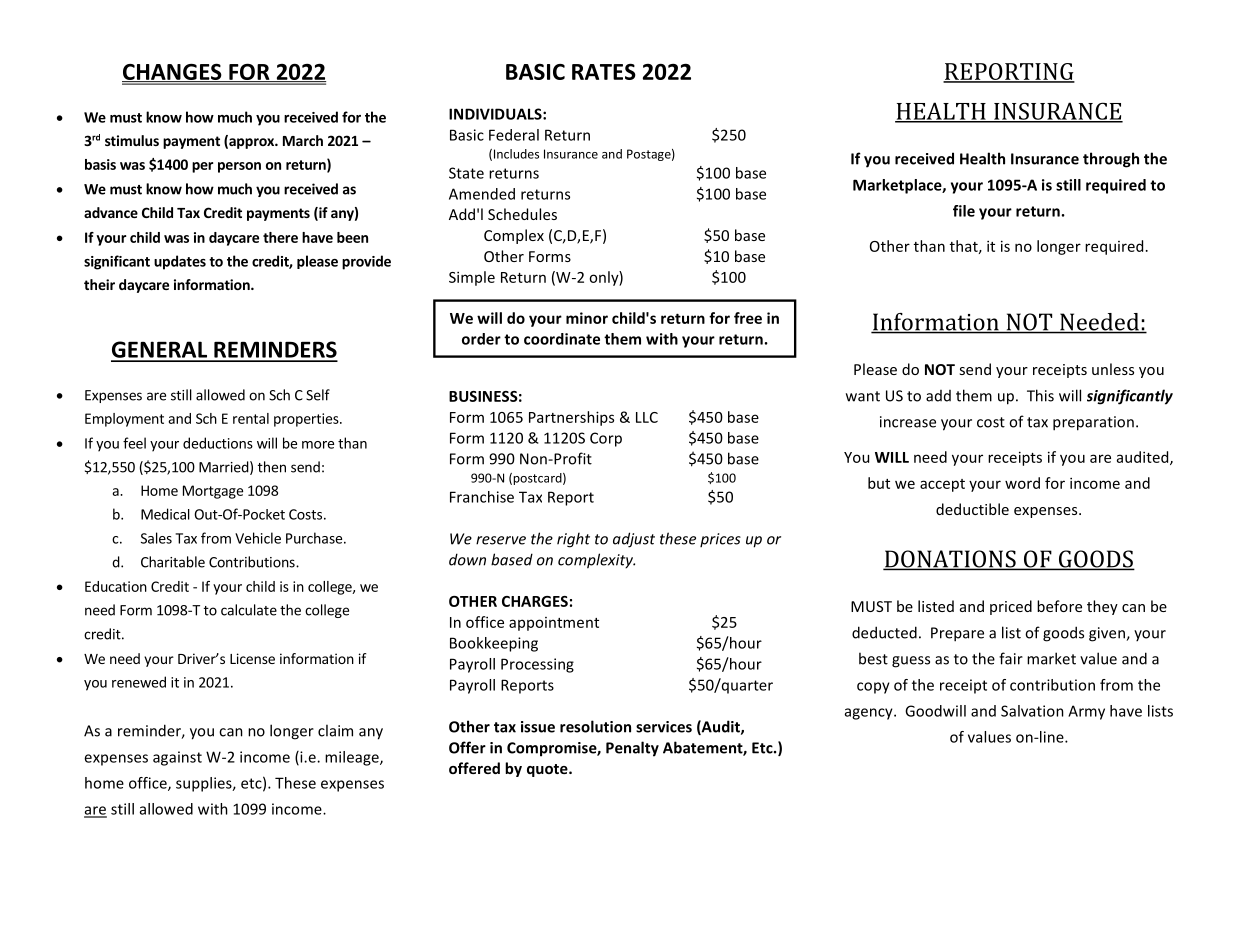  Describe the element at coordinates (173, 72) in the document. I see `CHANGES` at that location.
